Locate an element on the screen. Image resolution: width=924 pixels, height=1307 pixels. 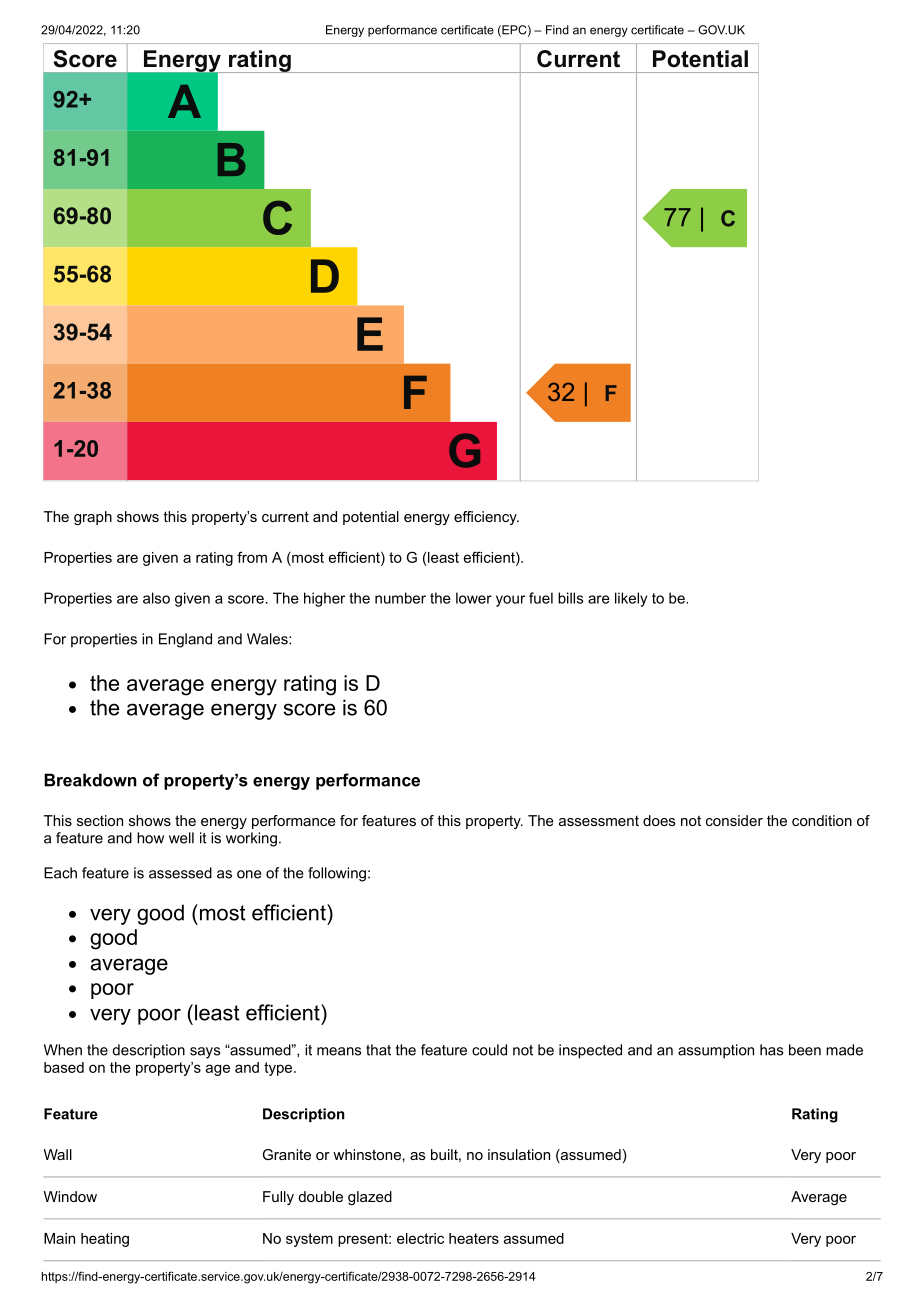
efficiency is located at coordinates (486, 518).
